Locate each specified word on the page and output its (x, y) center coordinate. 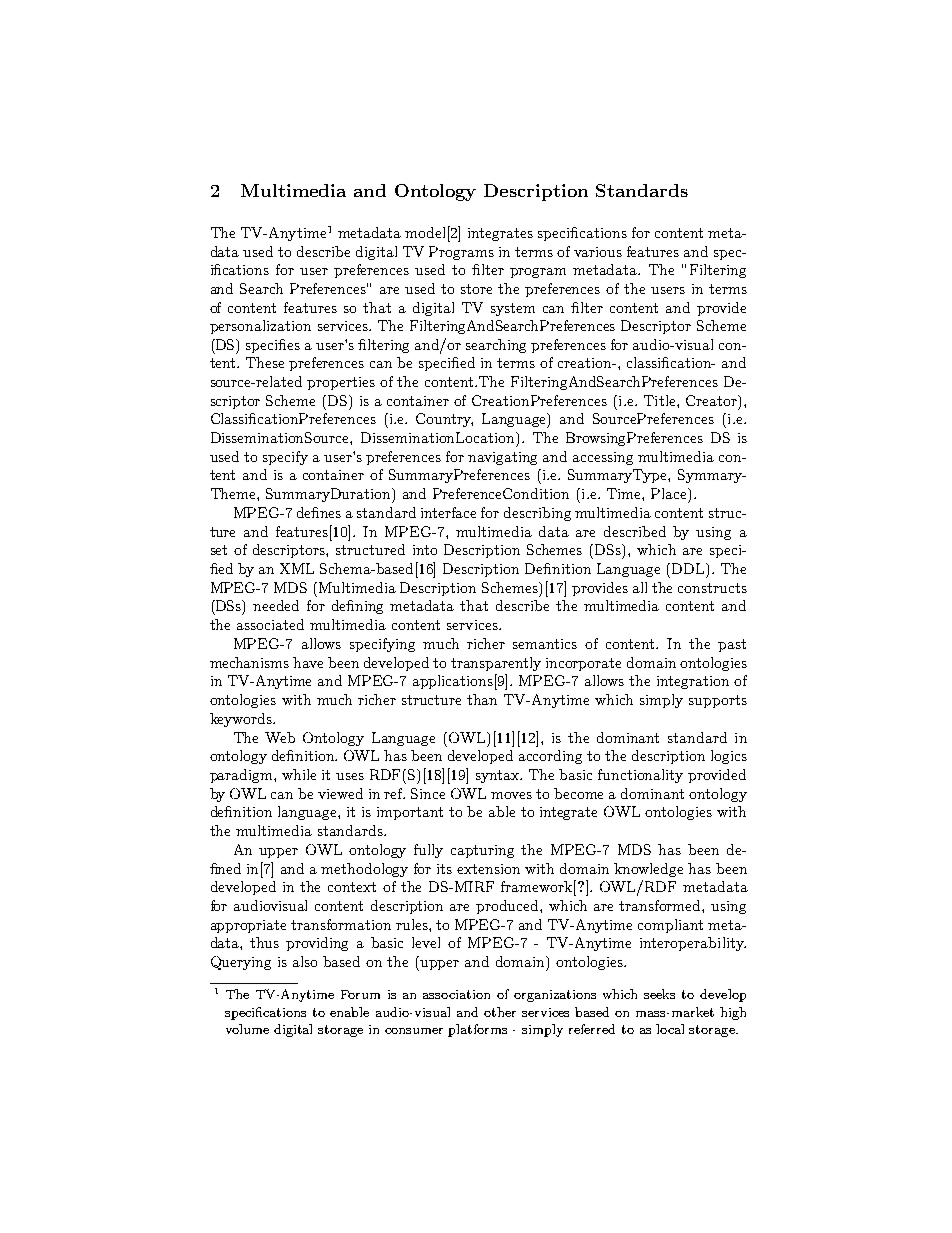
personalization (260, 327)
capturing (482, 851)
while (299, 774)
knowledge (648, 870)
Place (670, 493)
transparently (496, 664)
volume (247, 1029)
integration (693, 682)
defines (319, 512)
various (598, 252)
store (476, 289)
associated (270, 624)
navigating (502, 458)
